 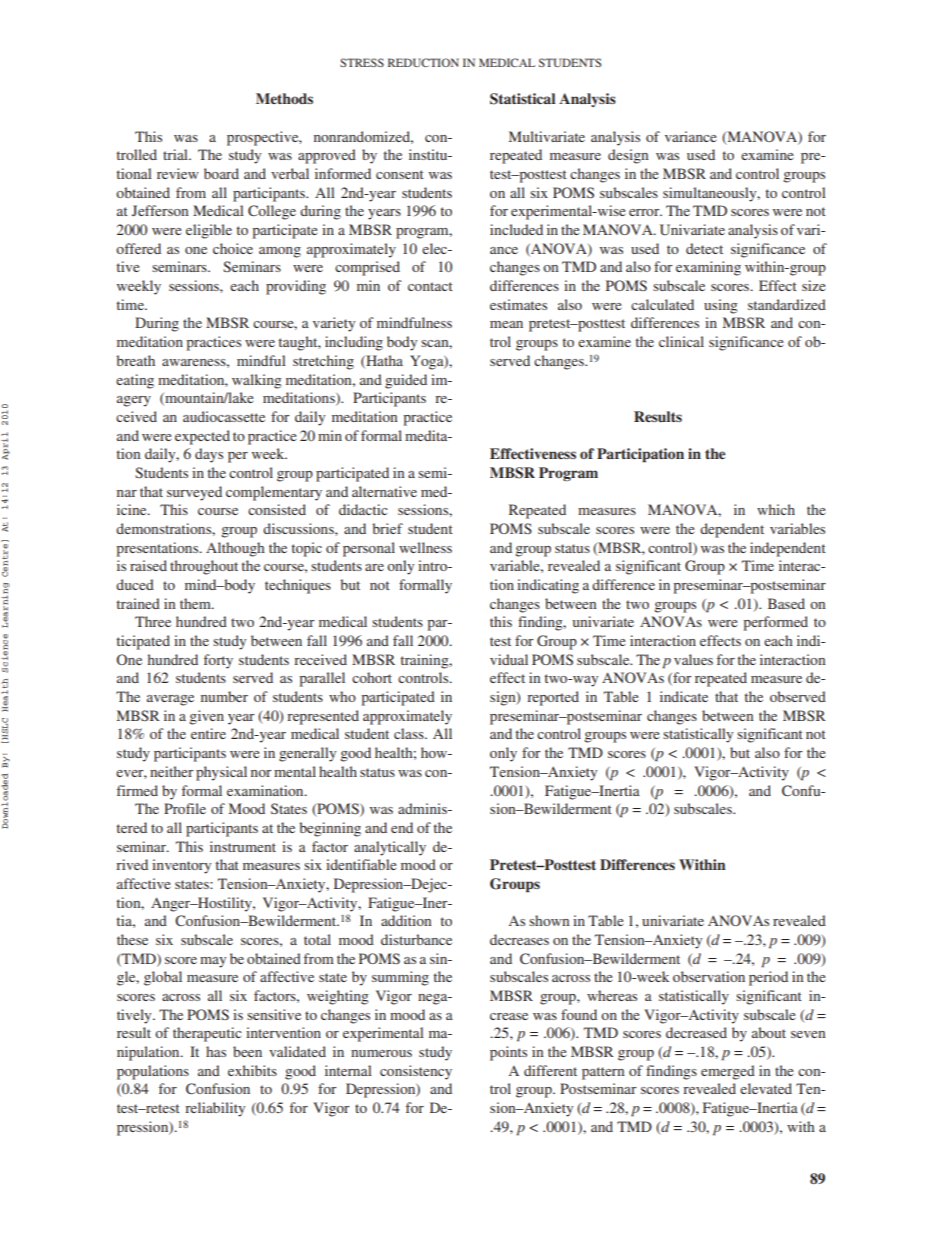 What do you see at coordinates (508, 1053) in the screenshot?
I see `points` at bounding box center [508, 1053].
